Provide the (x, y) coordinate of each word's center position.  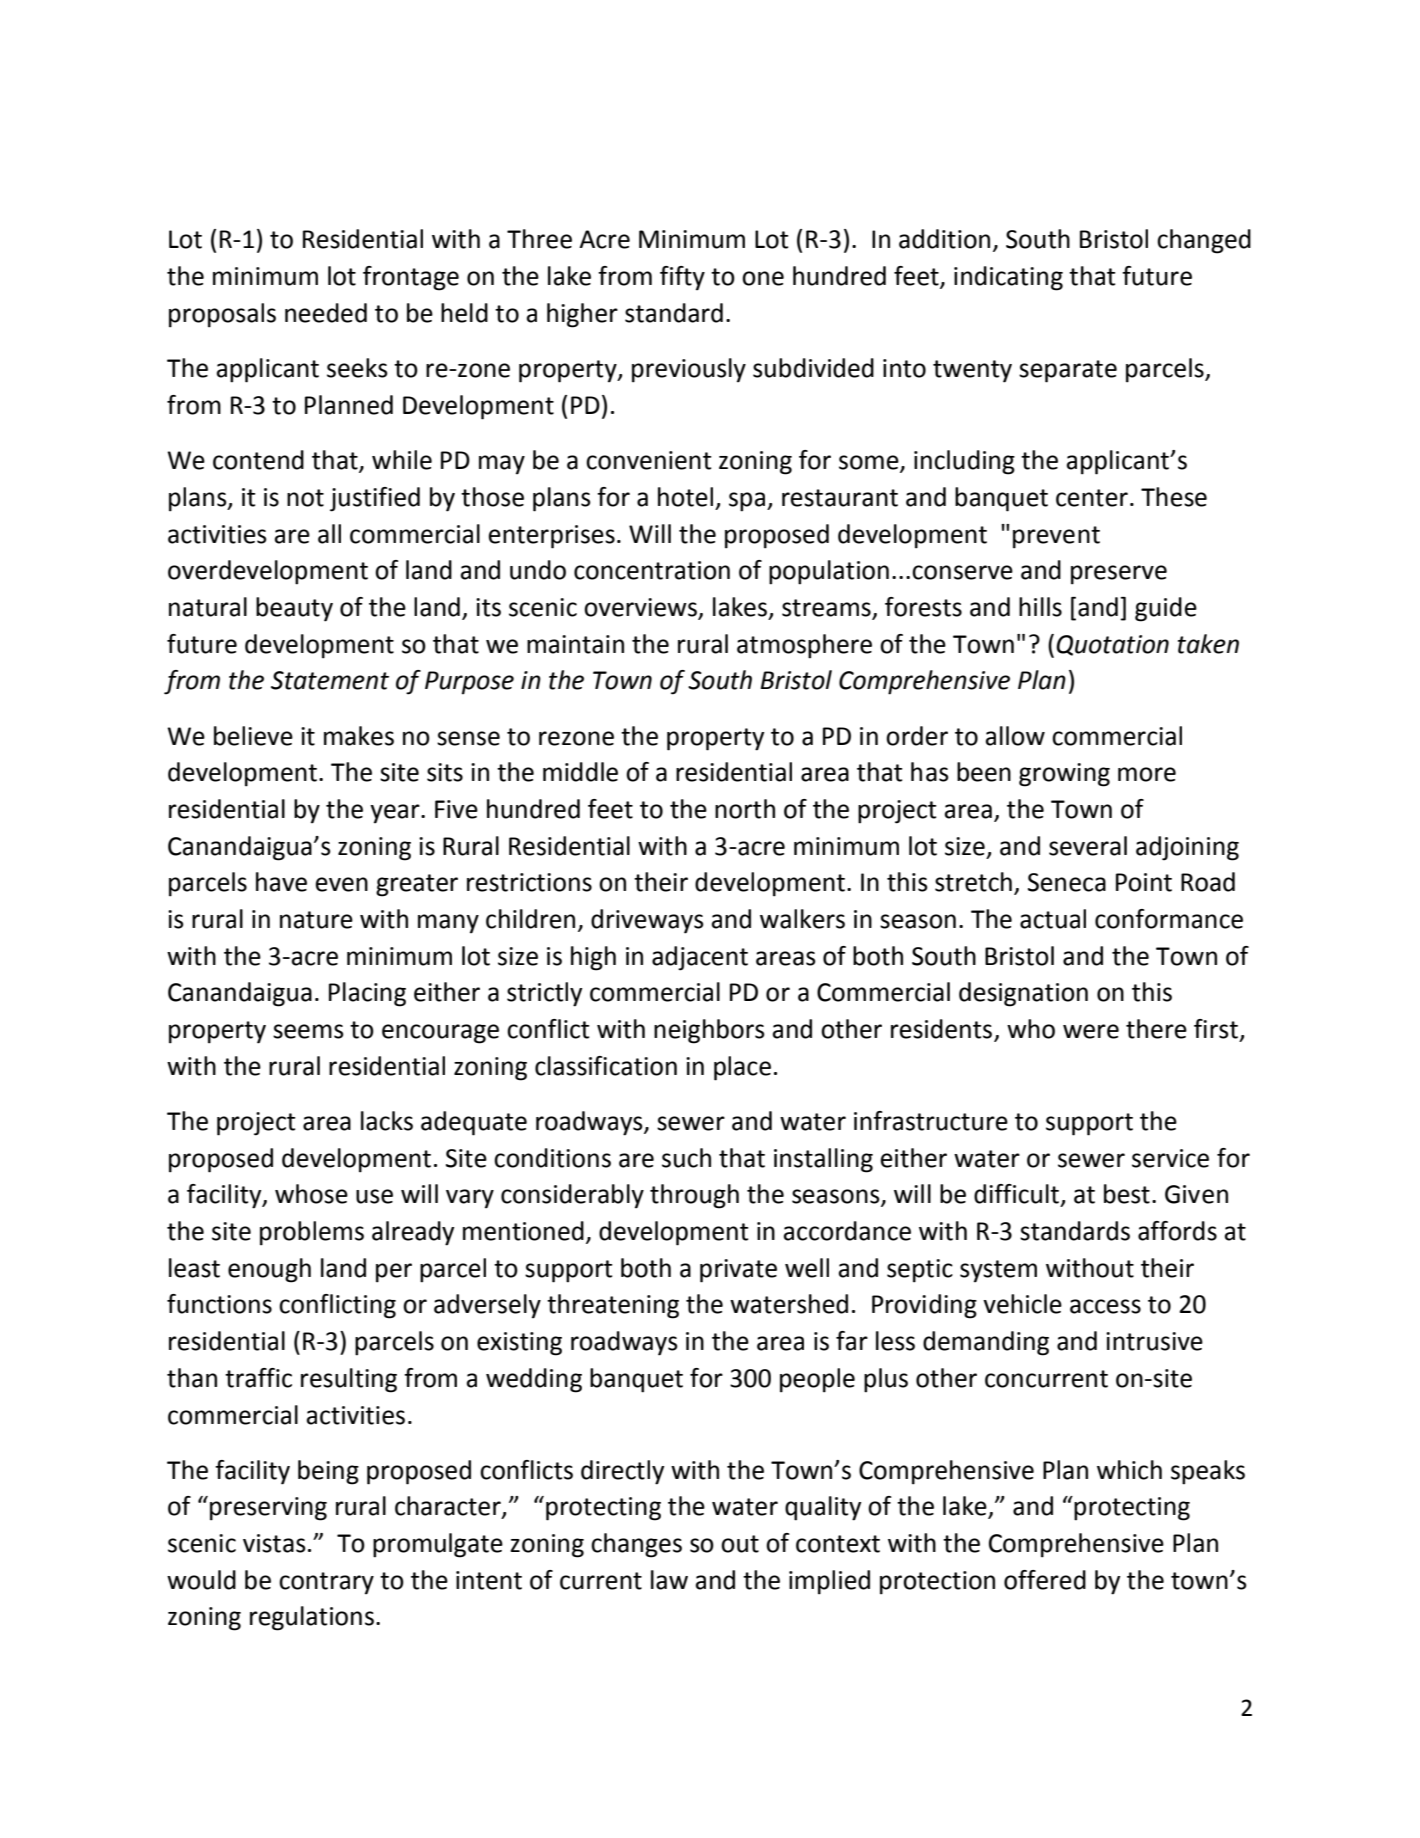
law (669, 1580)
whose (311, 1194)
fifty (682, 278)
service (1170, 1158)
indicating (1008, 278)
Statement (330, 680)
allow (1015, 736)
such (686, 1158)
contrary (326, 1583)
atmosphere (804, 646)
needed (326, 313)
